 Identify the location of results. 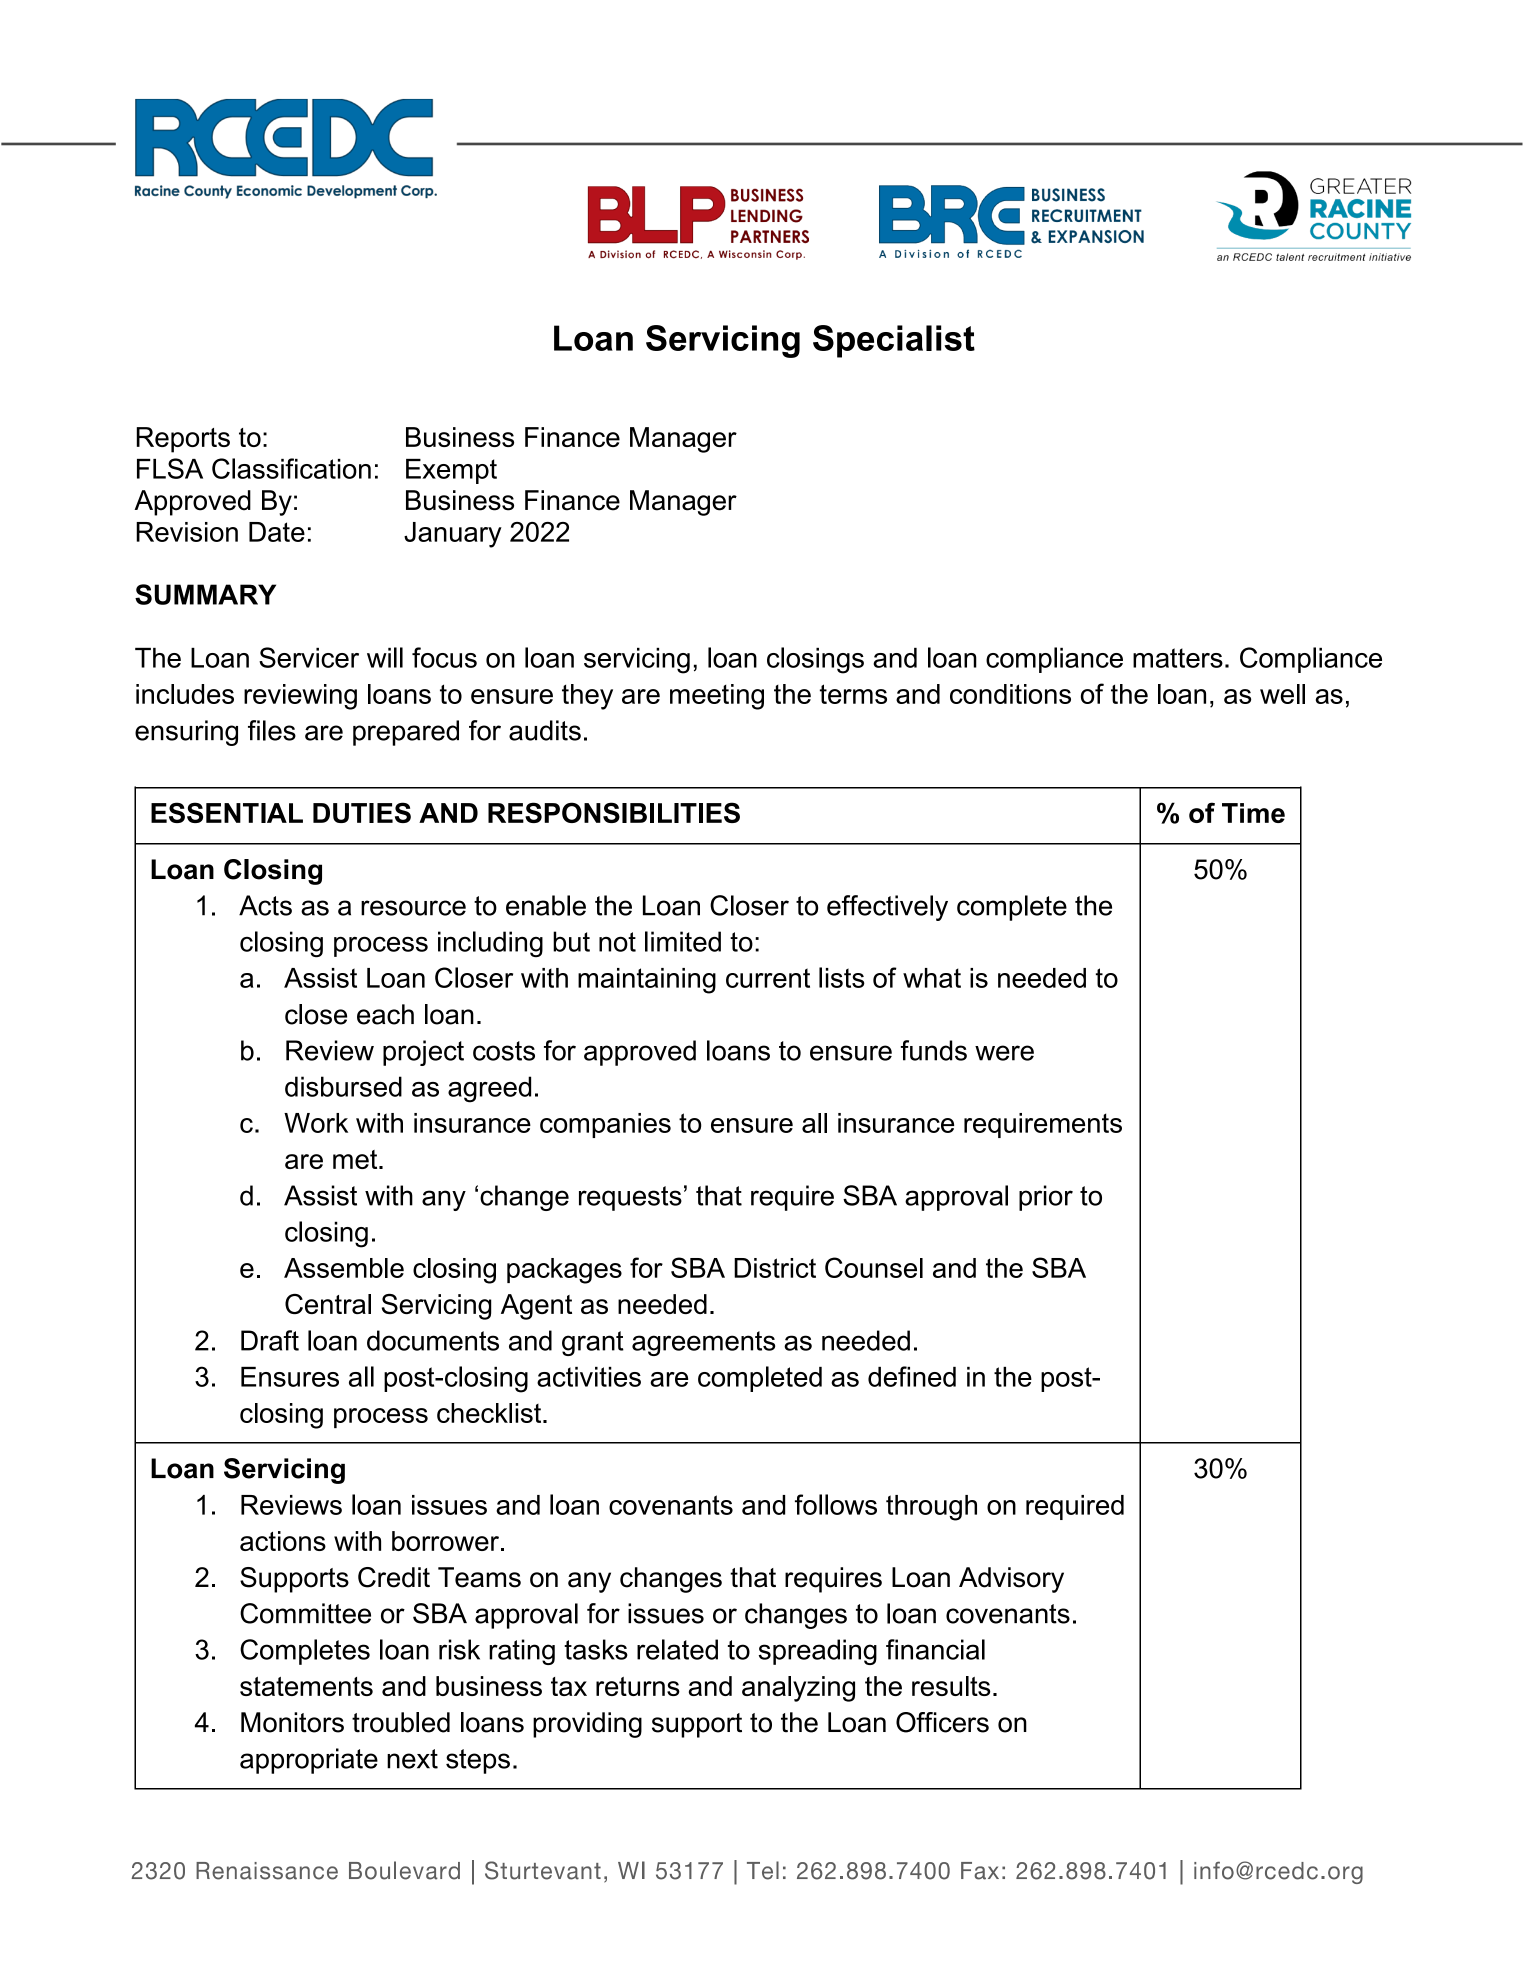
(951, 1686).
